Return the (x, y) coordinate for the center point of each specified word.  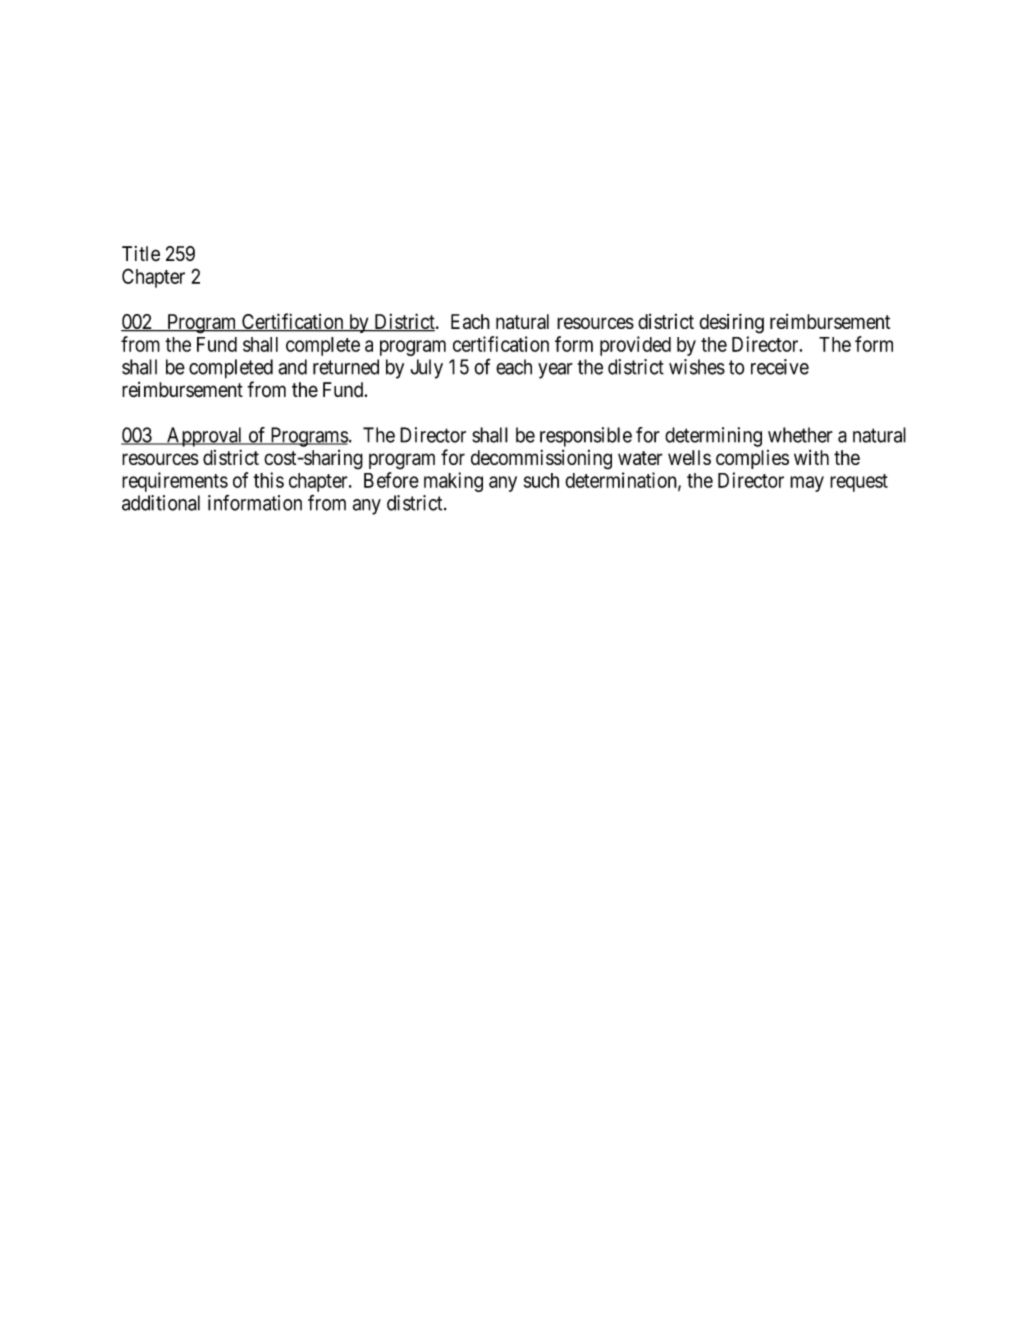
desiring (731, 323)
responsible (586, 437)
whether (800, 435)
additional (161, 503)
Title (141, 253)
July (426, 369)
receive (780, 367)
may (807, 484)
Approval (205, 437)
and (292, 367)
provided (635, 346)
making (453, 482)
